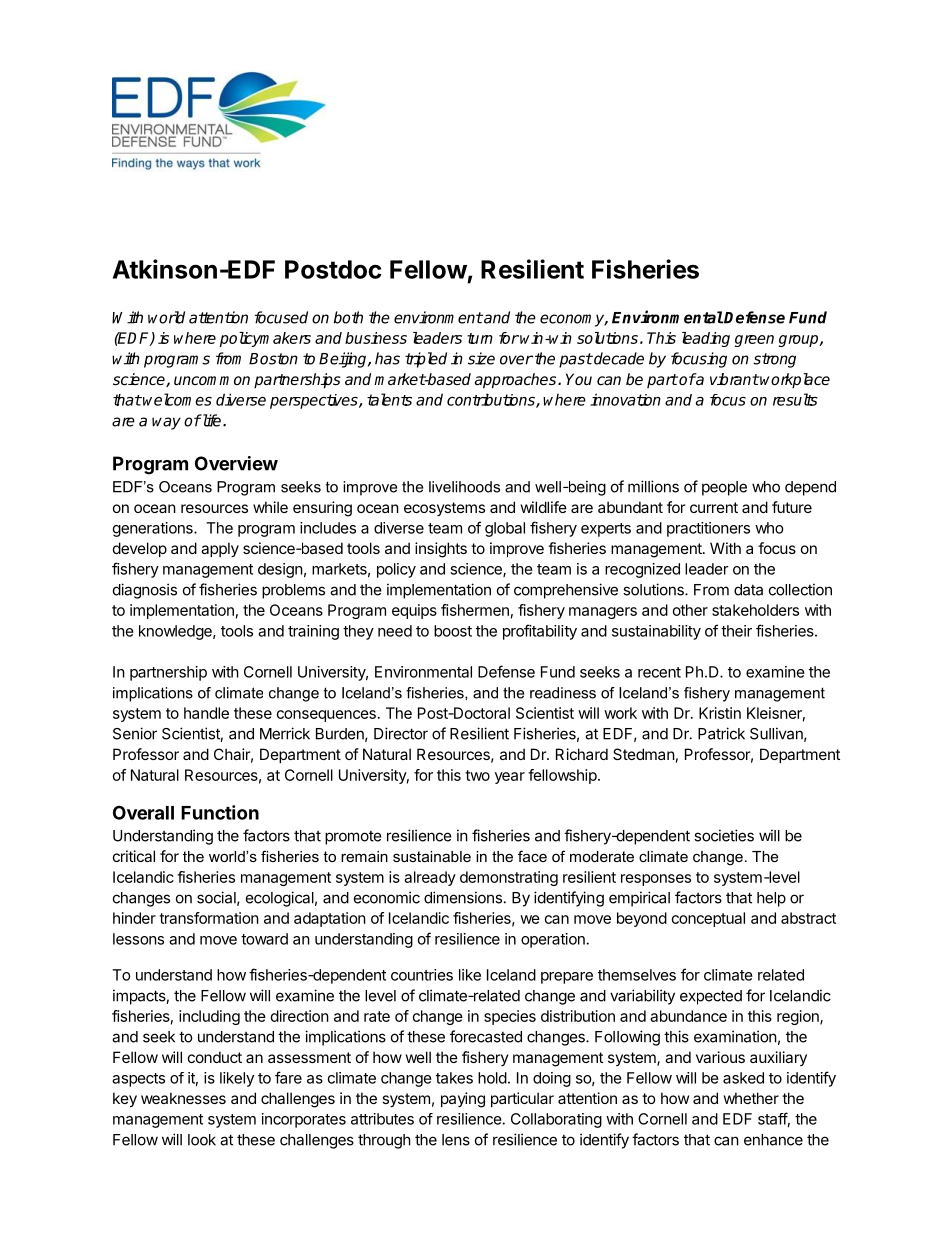 This image has height=1233, width=952. What do you see at coordinates (480, 338) in the image?
I see `turn` at bounding box center [480, 338].
